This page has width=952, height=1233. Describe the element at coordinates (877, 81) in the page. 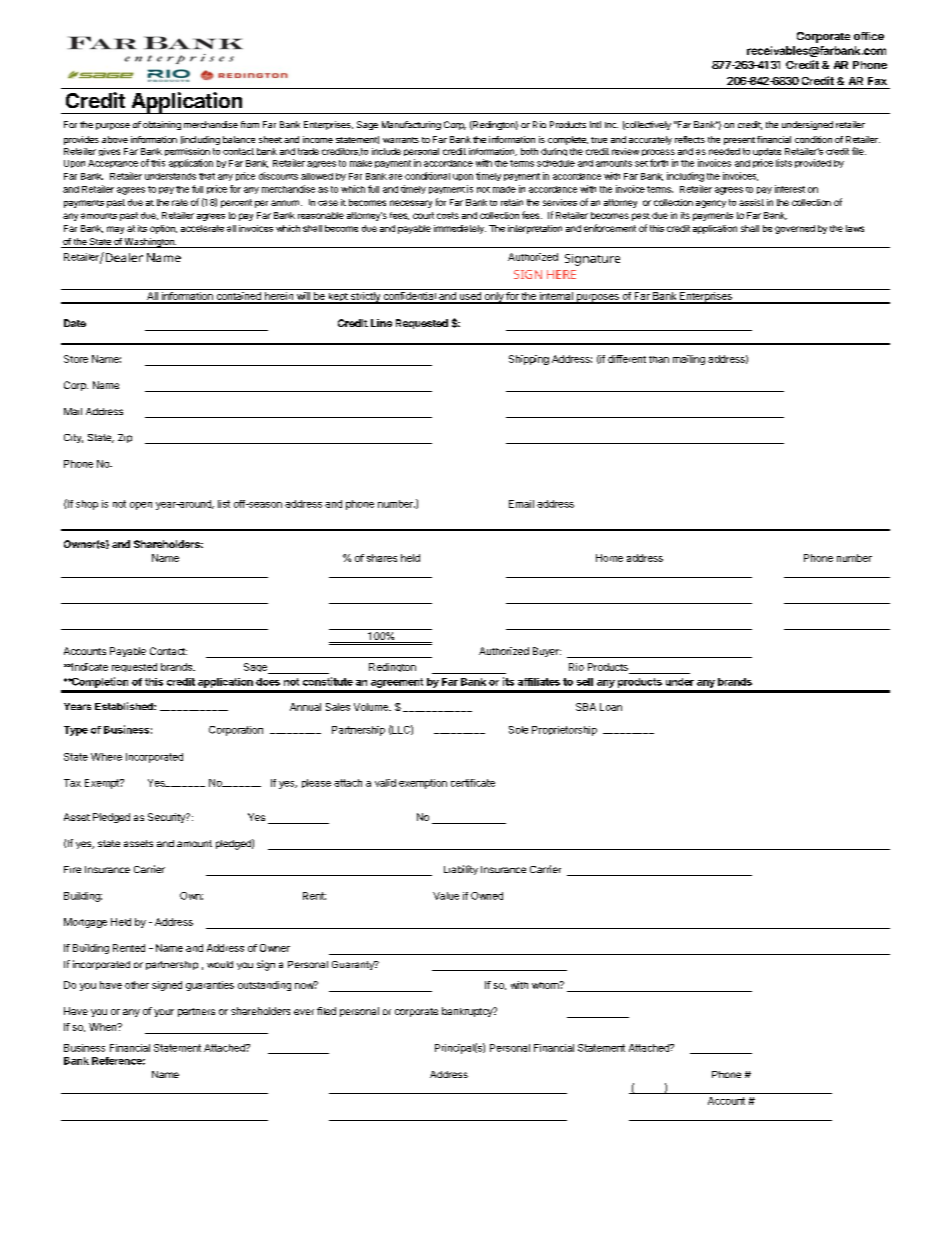

I see `Fax` at that location.
